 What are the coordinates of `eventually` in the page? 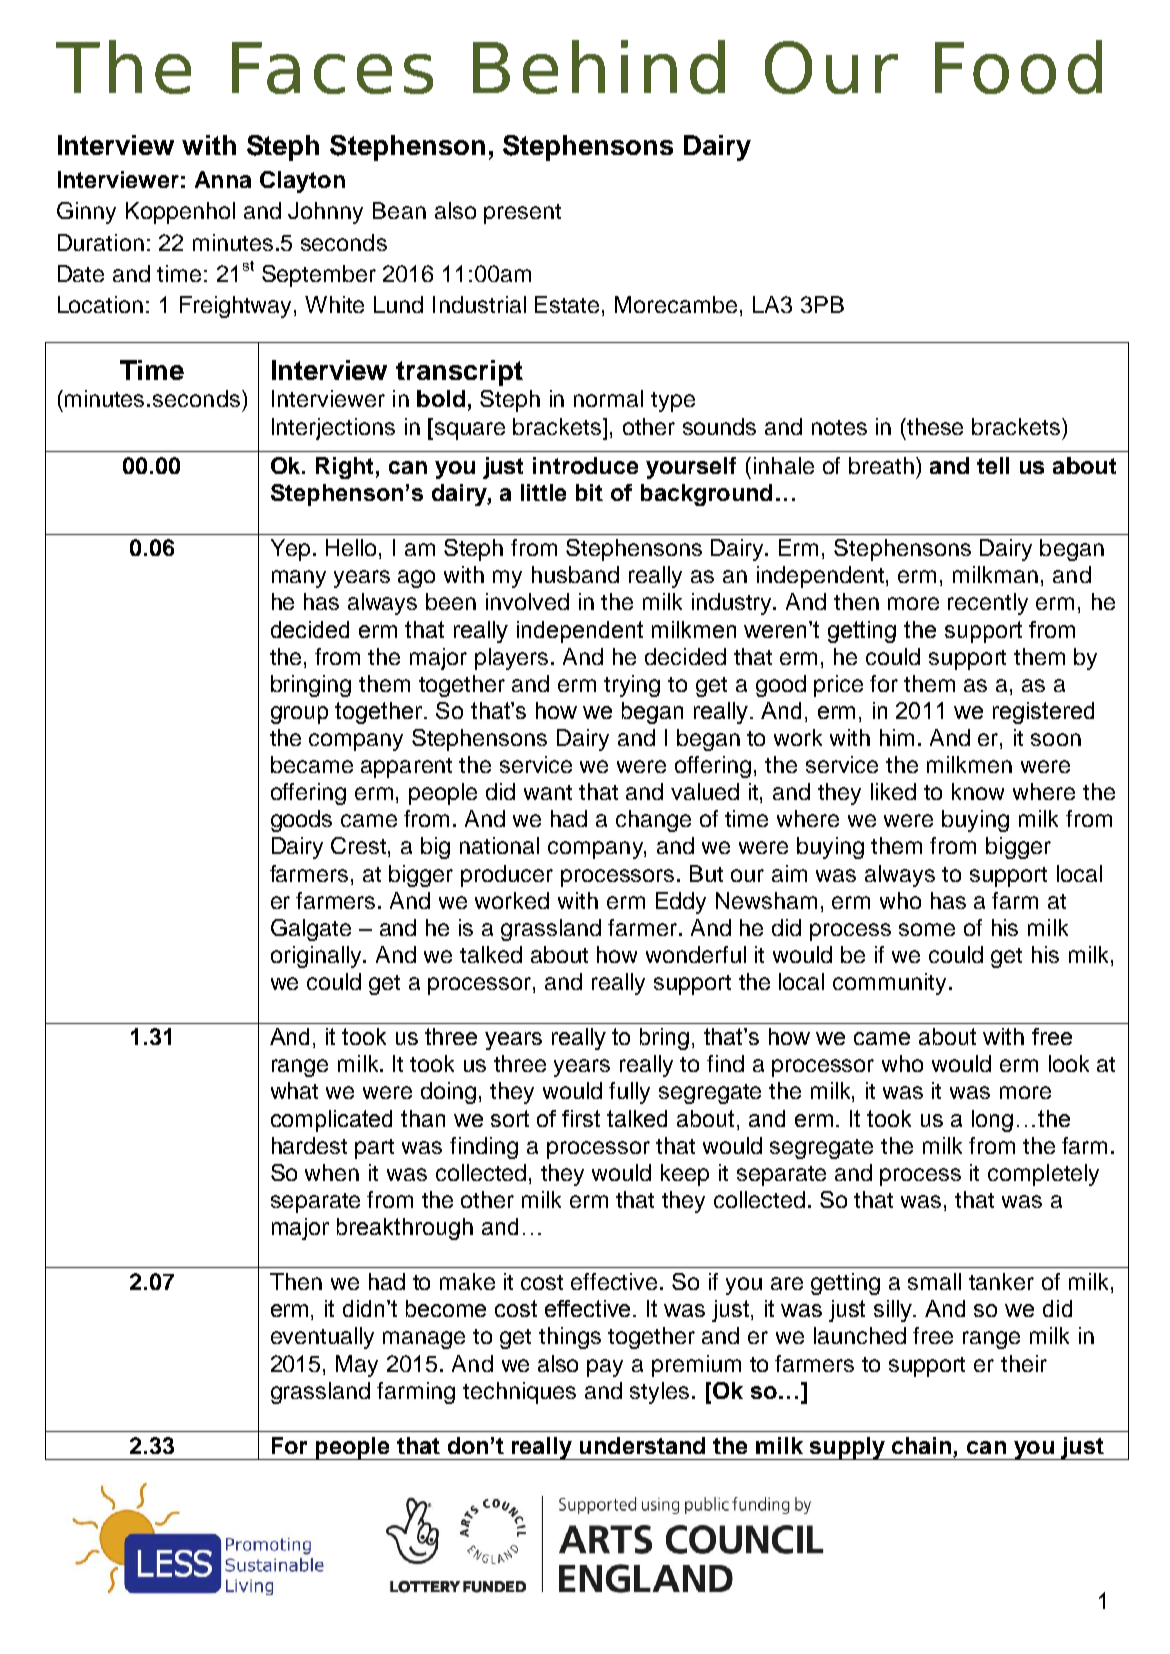 It's located at (322, 1338).
